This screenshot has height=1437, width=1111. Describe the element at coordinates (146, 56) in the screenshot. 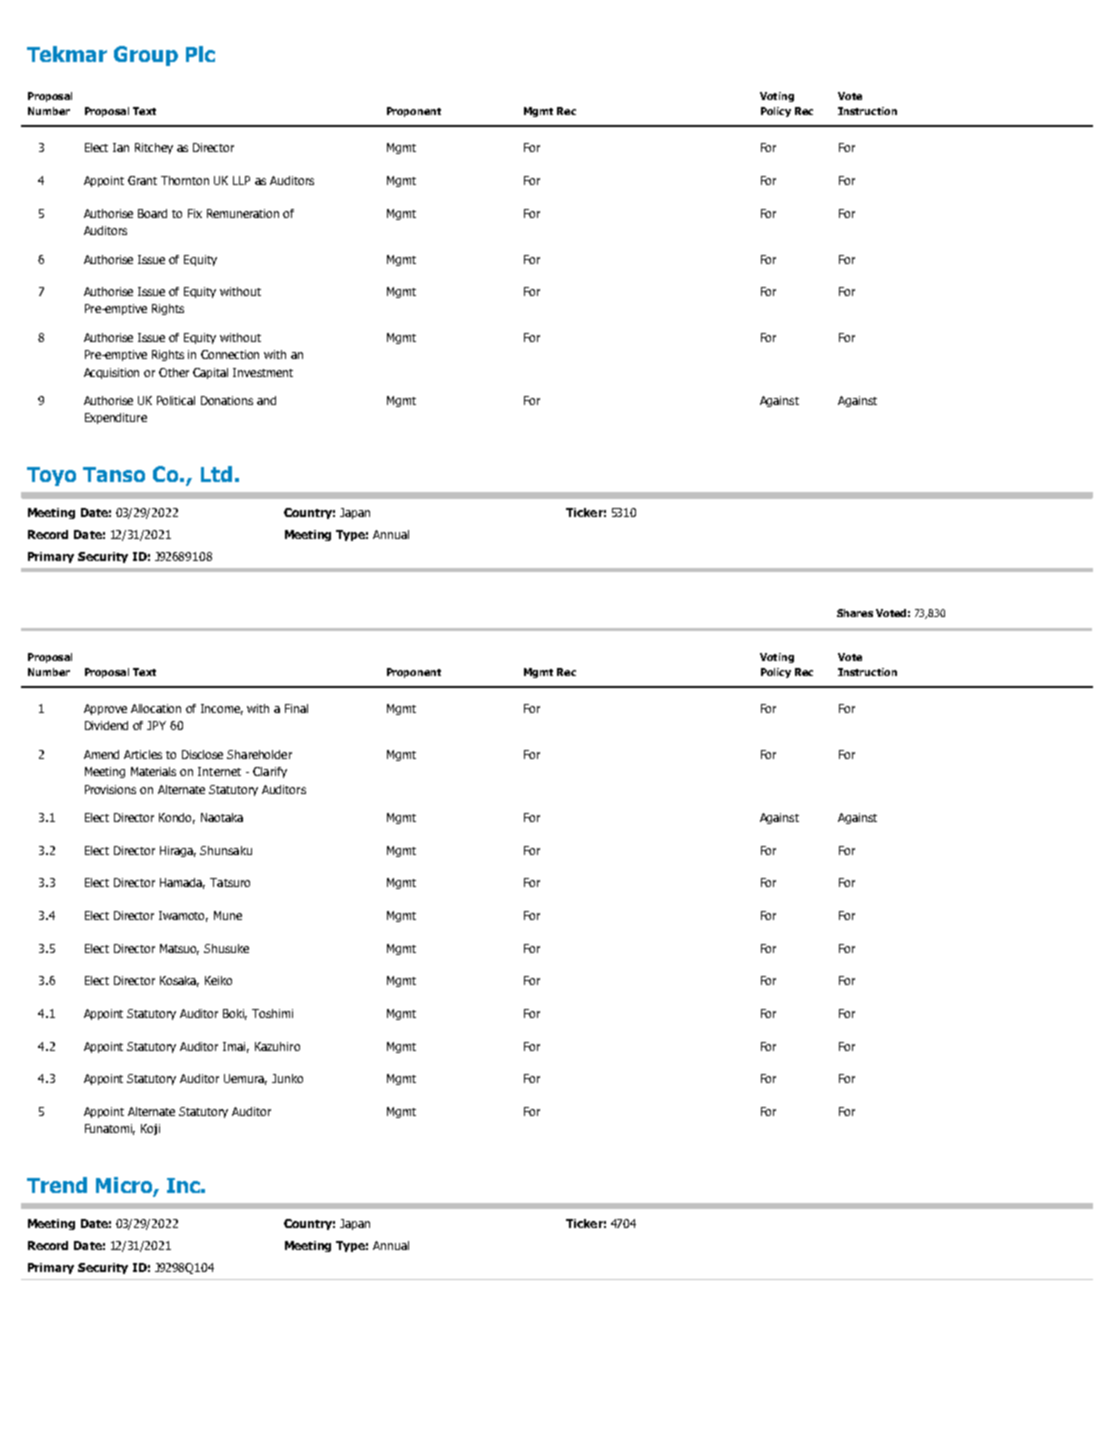

I see `Group` at that location.
